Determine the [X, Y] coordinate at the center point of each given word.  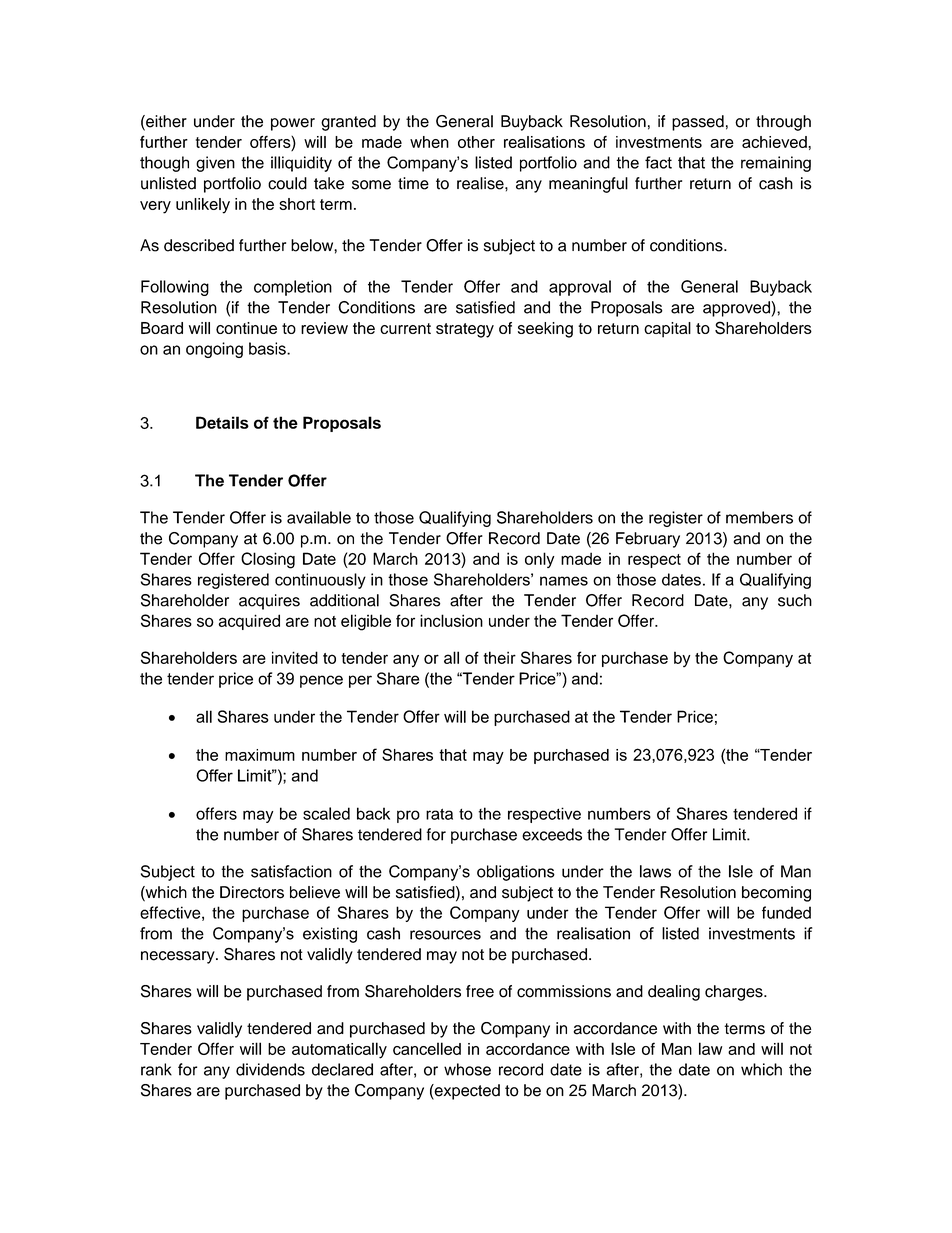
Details [222, 422]
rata [439, 814]
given [215, 164]
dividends [270, 1069]
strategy [465, 330]
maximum [260, 755]
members [759, 517]
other [476, 142]
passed [698, 123]
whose [467, 1069]
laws [655, 871]
